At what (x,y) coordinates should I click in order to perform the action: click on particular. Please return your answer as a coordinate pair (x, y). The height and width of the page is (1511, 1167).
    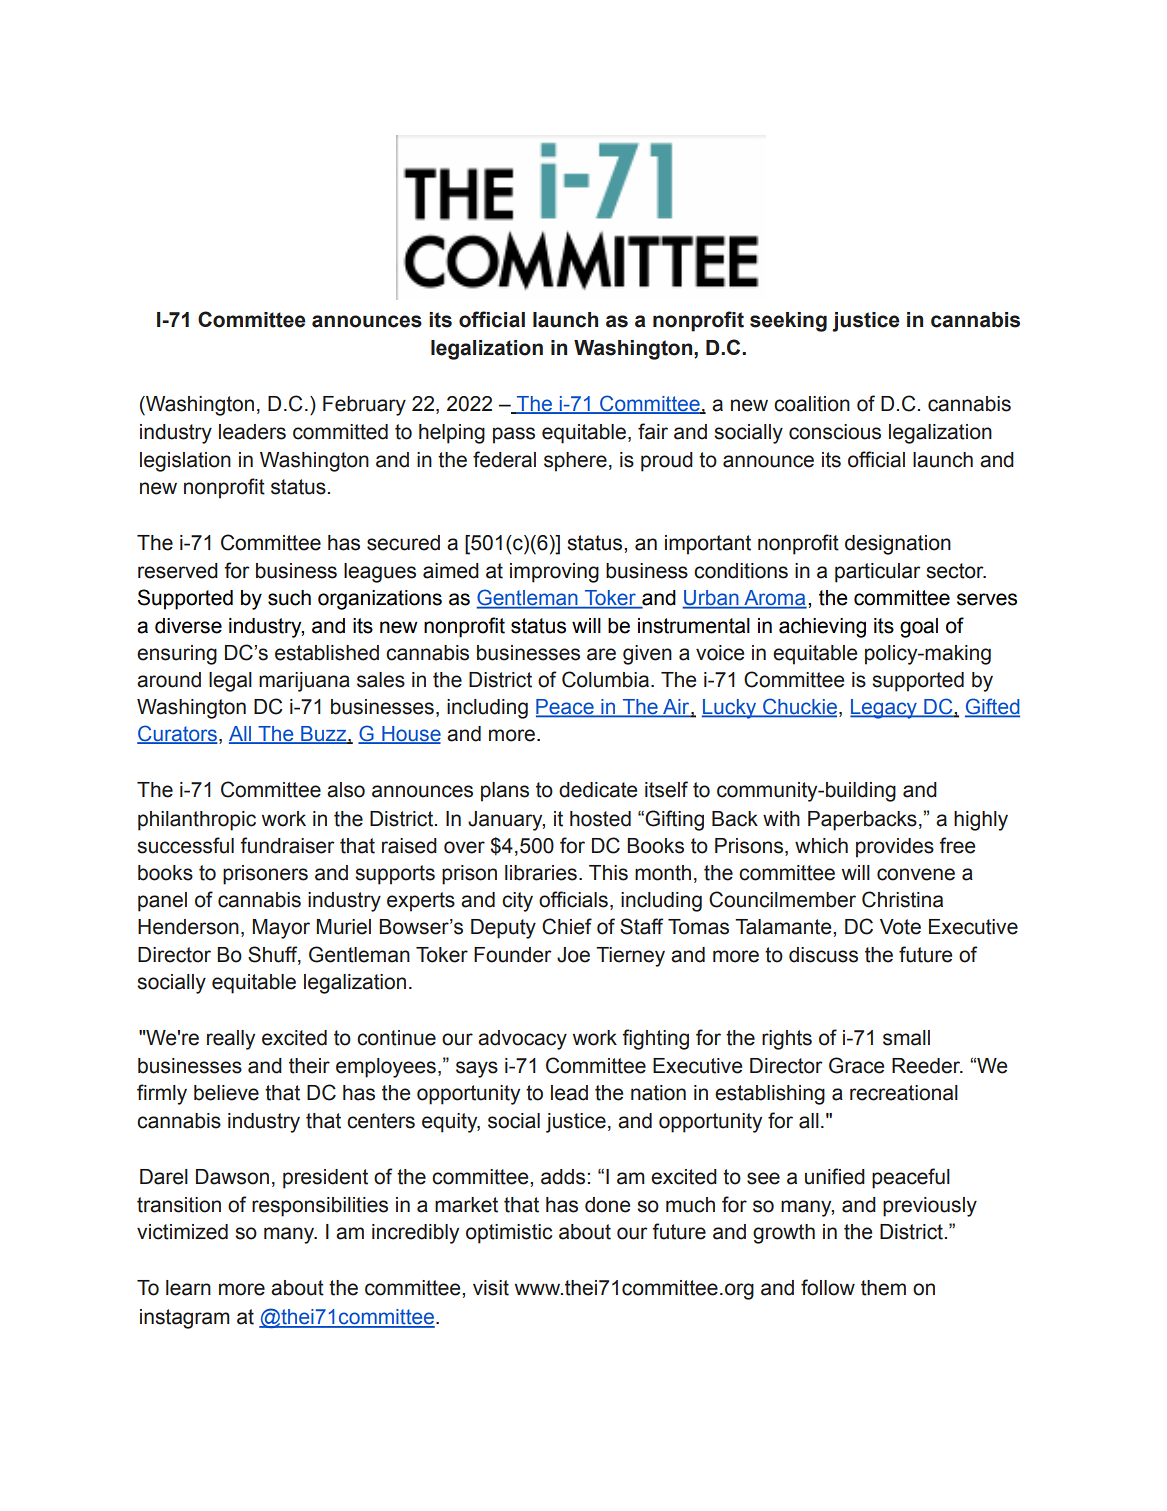
    Looking at the image, I should click on (878, 573).
